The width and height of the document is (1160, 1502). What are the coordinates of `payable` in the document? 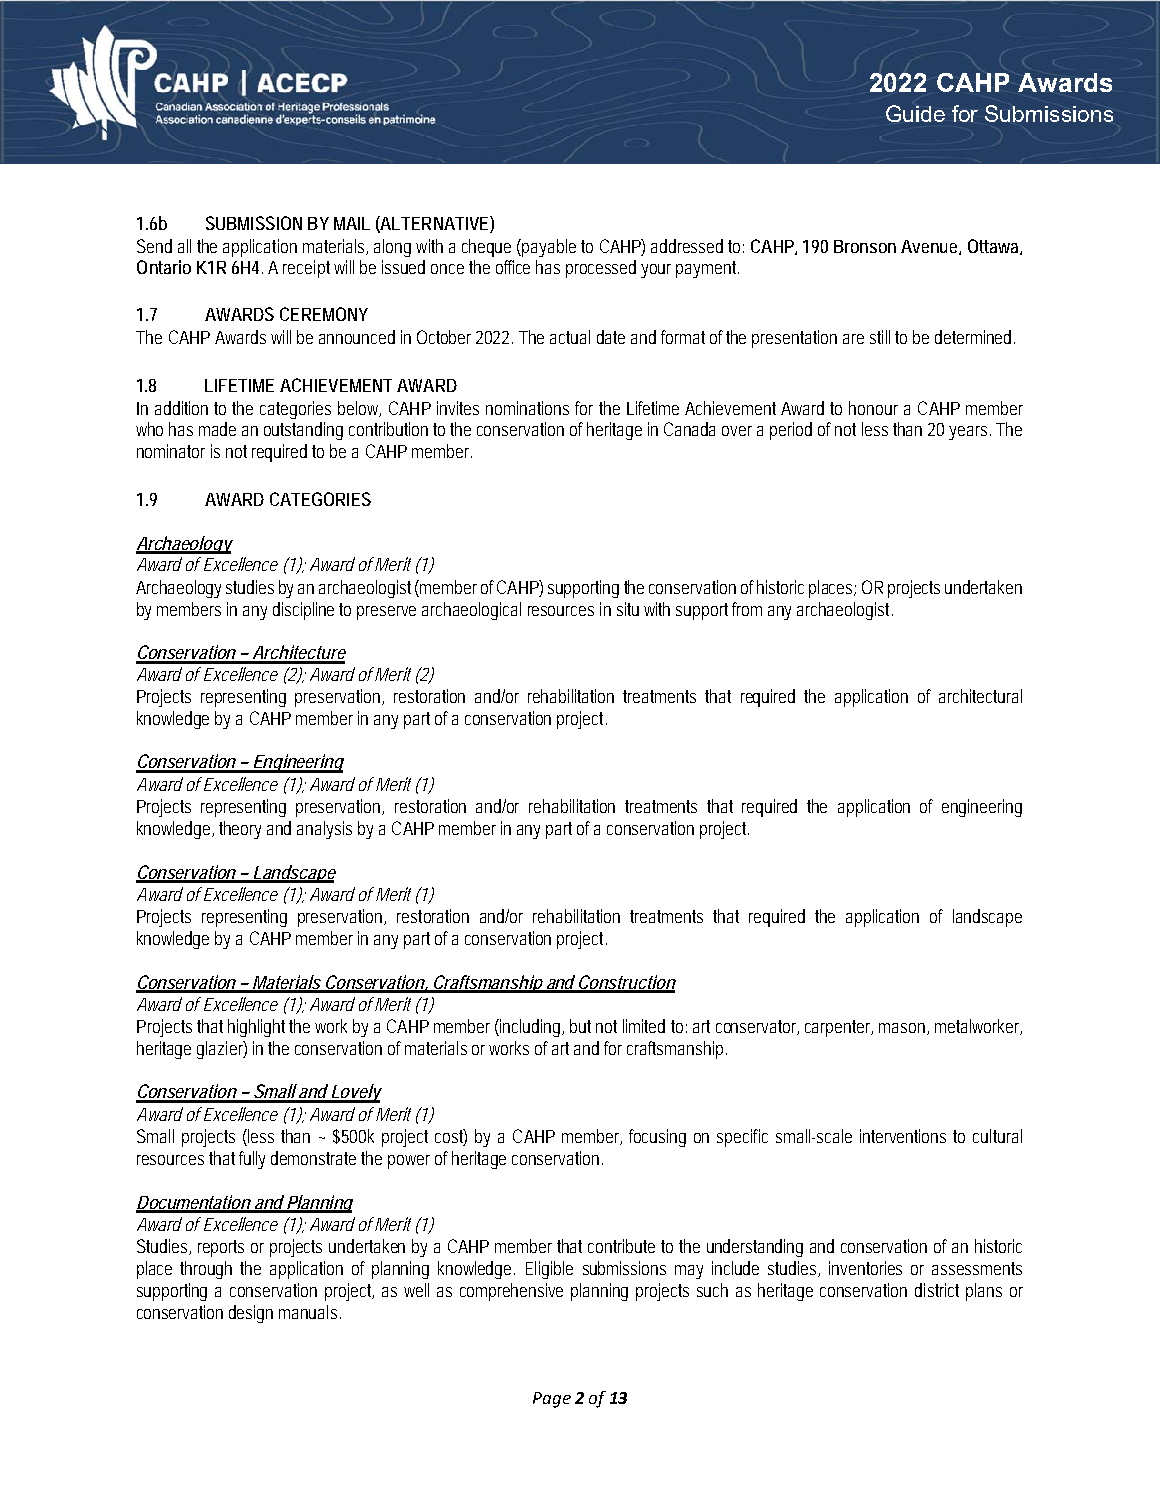 It's located at (549, 248).
